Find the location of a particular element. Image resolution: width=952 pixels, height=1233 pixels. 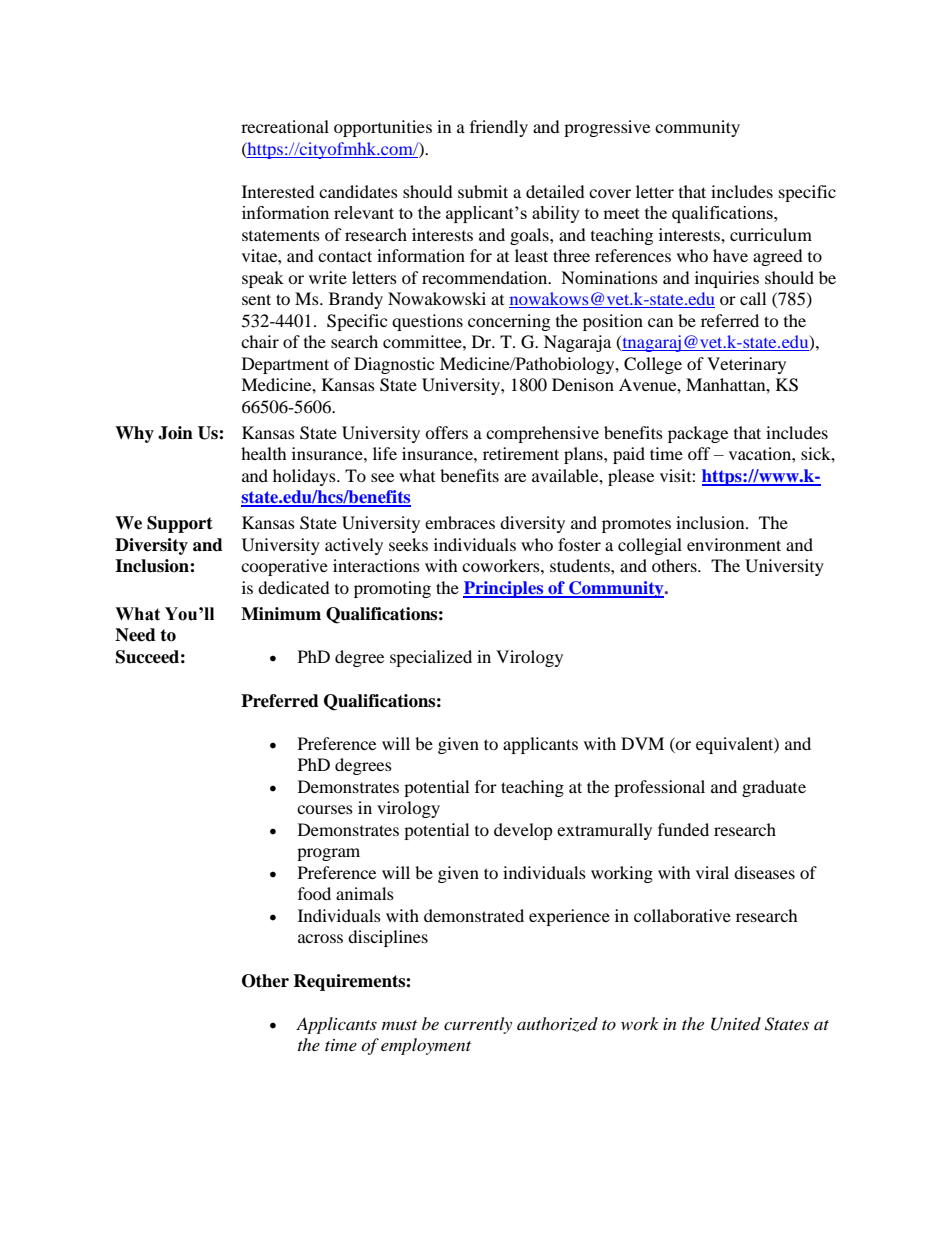

chair is located at coordinates (260, 341).
